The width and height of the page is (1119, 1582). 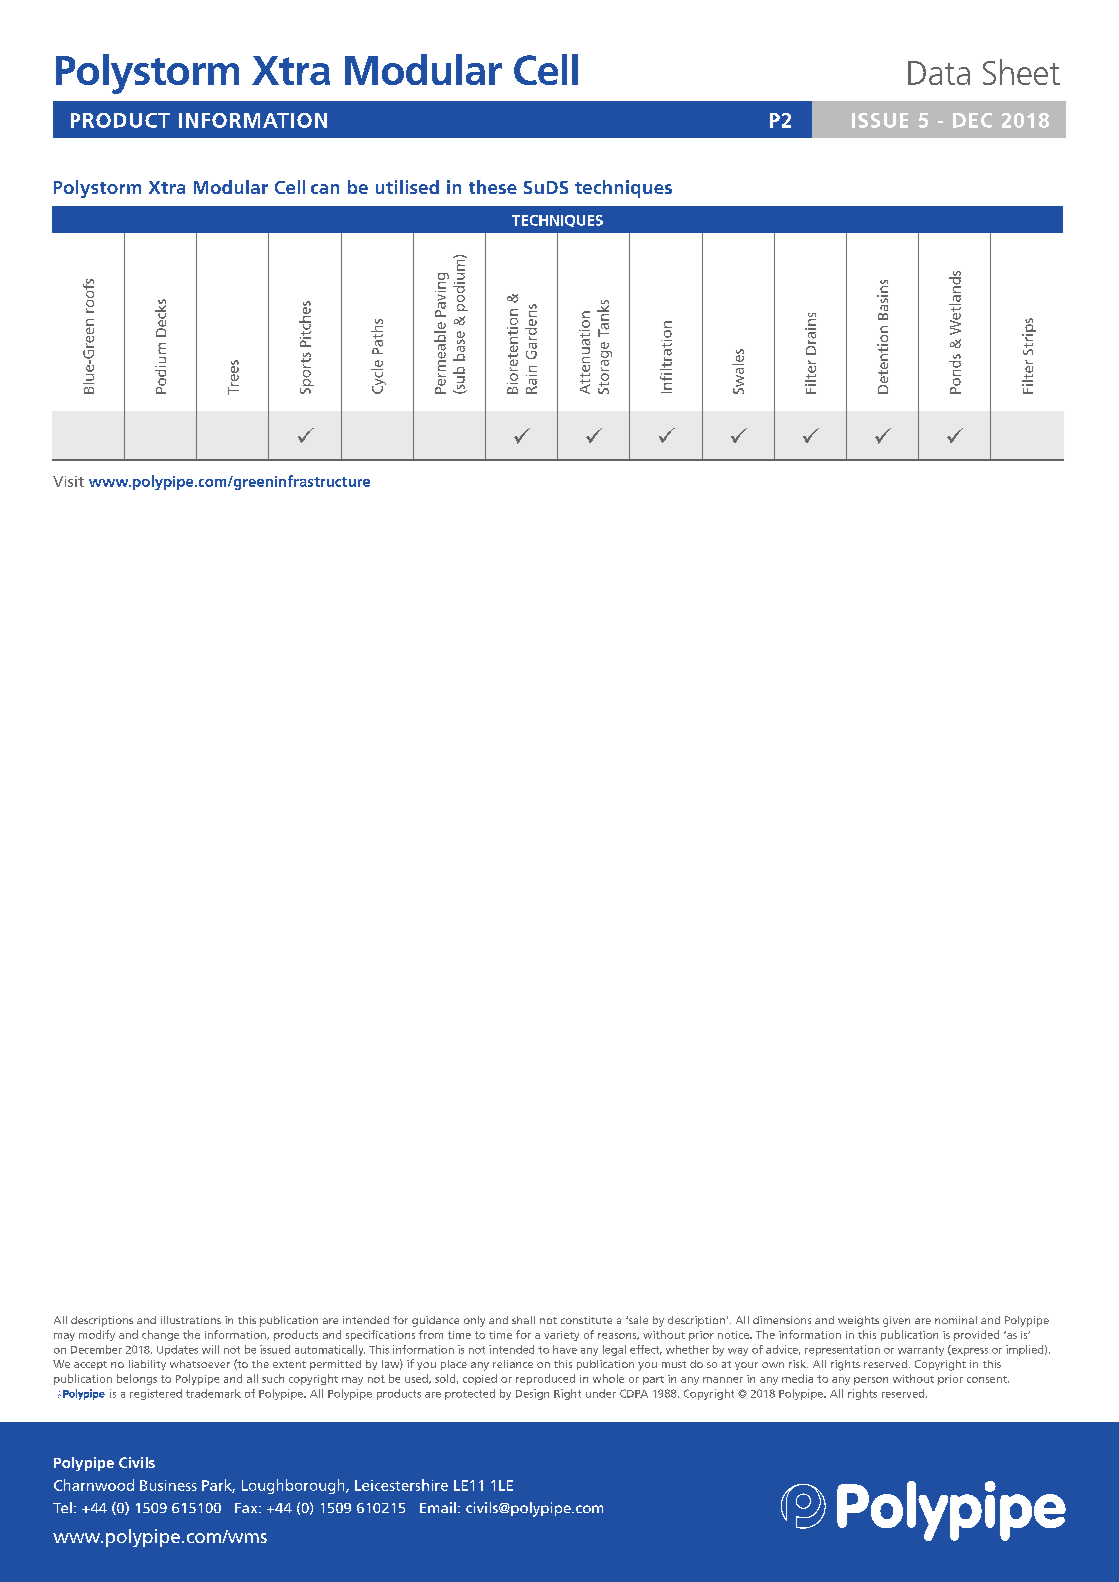 What do you see at coordinates (168, 1485) in the page?
I see `Business` at bounding box center [168, 1485].
